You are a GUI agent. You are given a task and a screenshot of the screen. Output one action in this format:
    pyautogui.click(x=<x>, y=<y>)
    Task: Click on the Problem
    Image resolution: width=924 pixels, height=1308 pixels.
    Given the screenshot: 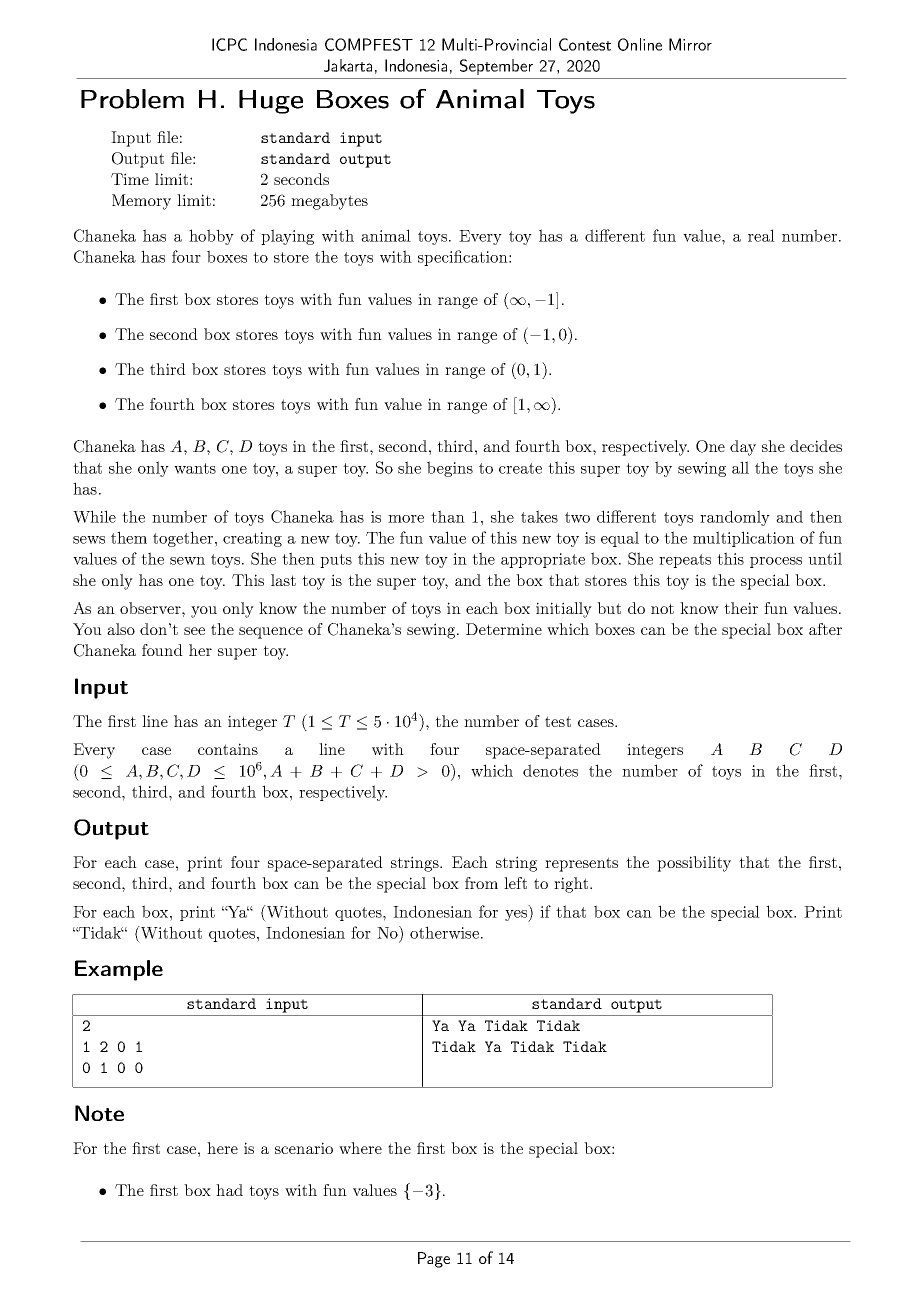 What is the action you would take?
    pyautogui.click(x=132, y=99)
